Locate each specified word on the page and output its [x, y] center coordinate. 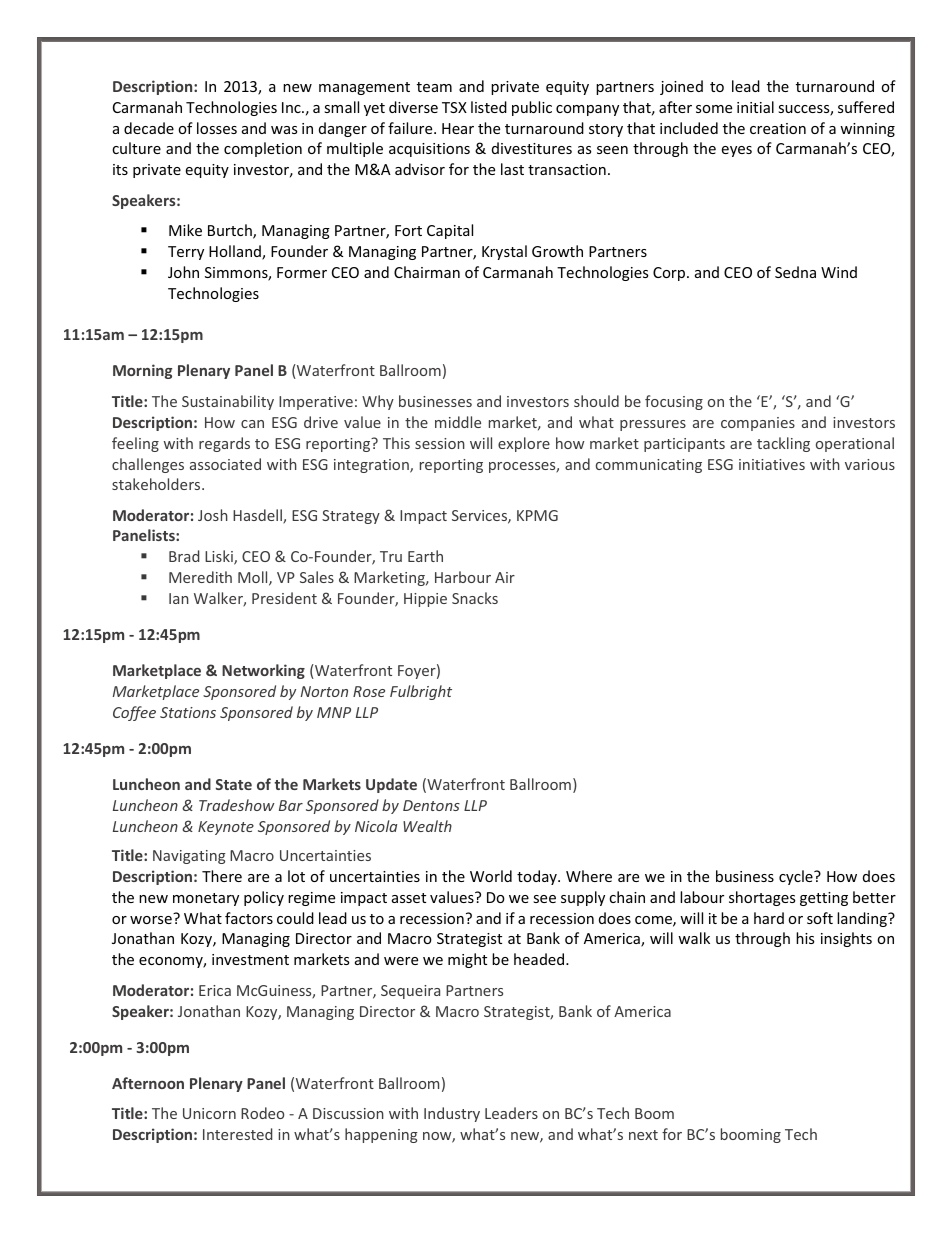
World [491, 876]
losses [217, 128]
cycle [797, 877]
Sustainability [228, 402]
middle [458, 422]
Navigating [189, 857]
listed [489, 107]
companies [758, 424]
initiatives [772, 464]
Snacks [475, 598]
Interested [237, 1134]
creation [778, 128]
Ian [179, 598]
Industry [452, 1114]
